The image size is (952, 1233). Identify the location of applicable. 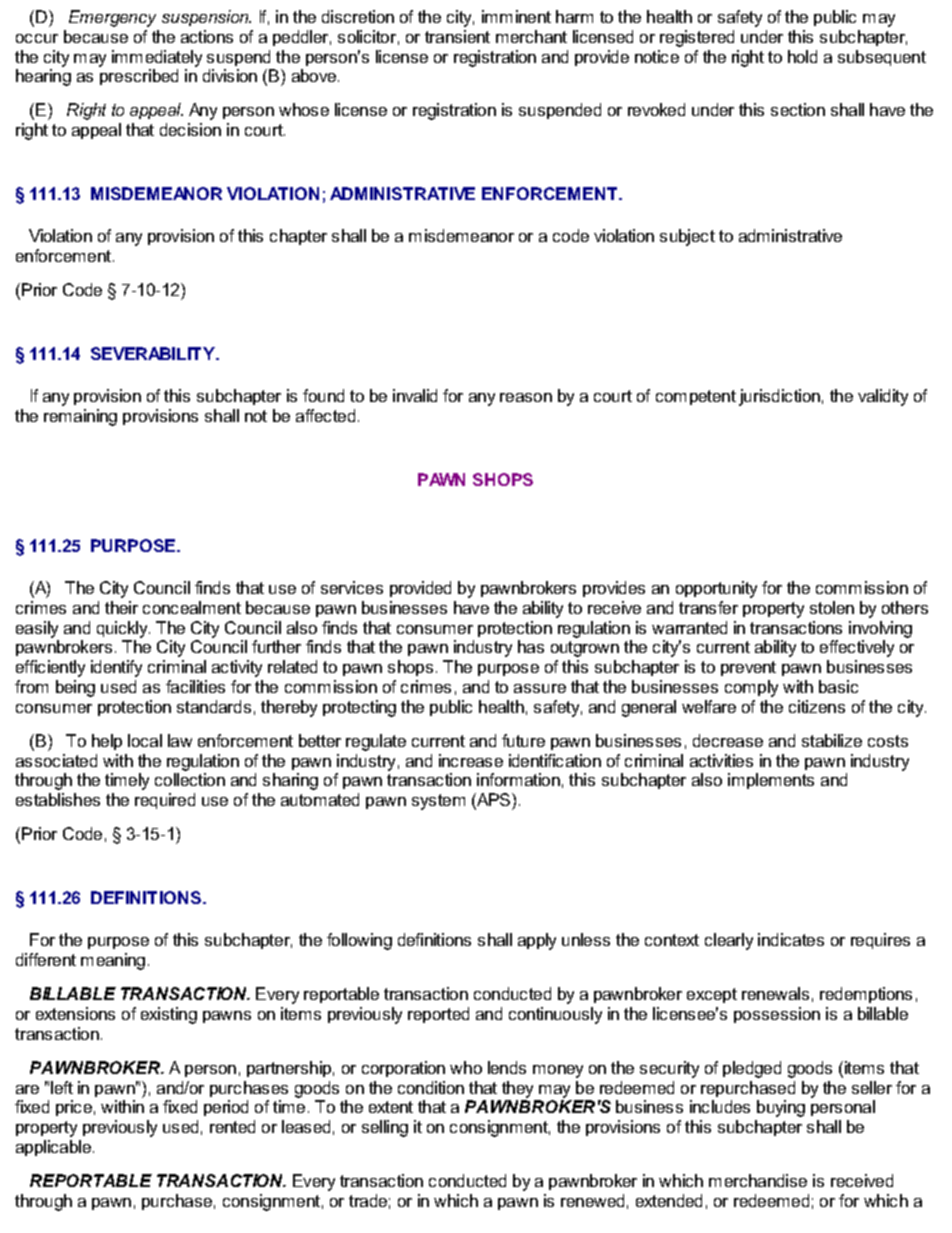
(55, 1148).
